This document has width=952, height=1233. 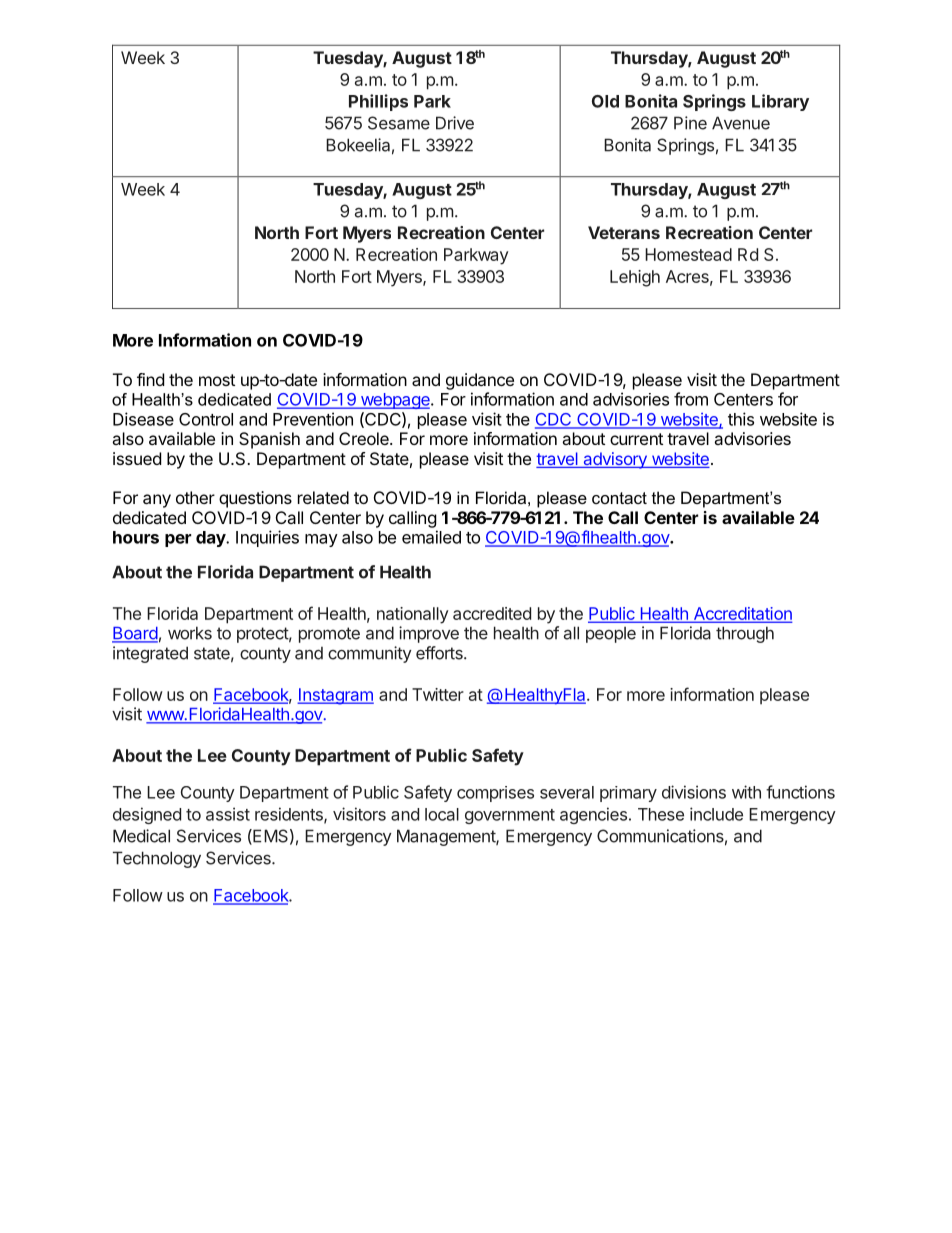 I want to click on from, so click(x=691, y=399).
